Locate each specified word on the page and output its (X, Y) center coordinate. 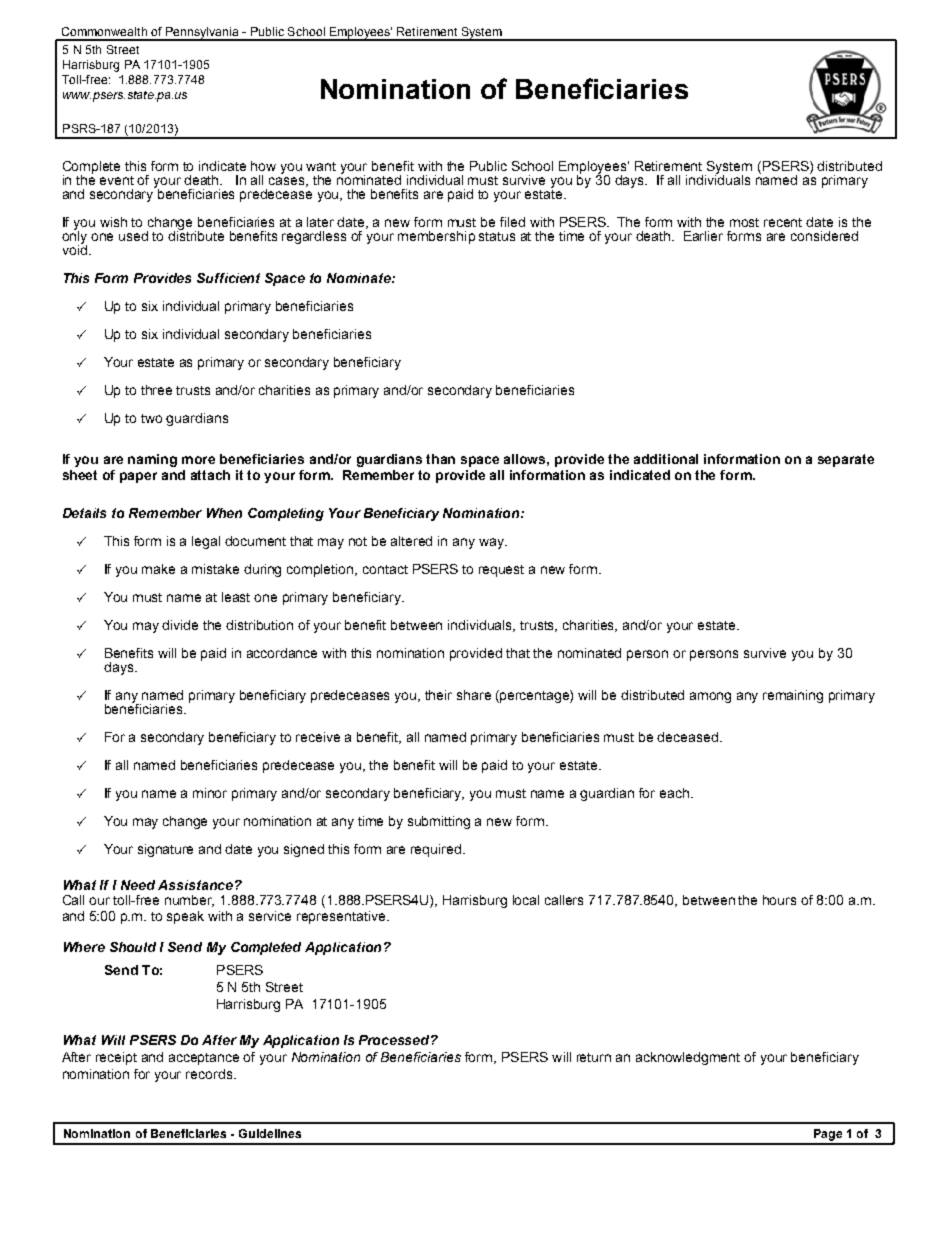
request (501, 571)
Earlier (703, 236)
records (210, 1074)
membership (436, 237)
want (321, 166)
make (158, 569)
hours (779, 900)
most (744, 222)
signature (165, 850)
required (437, 850)
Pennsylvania (202, 34)
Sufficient (228, 278)
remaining (793, 696)
